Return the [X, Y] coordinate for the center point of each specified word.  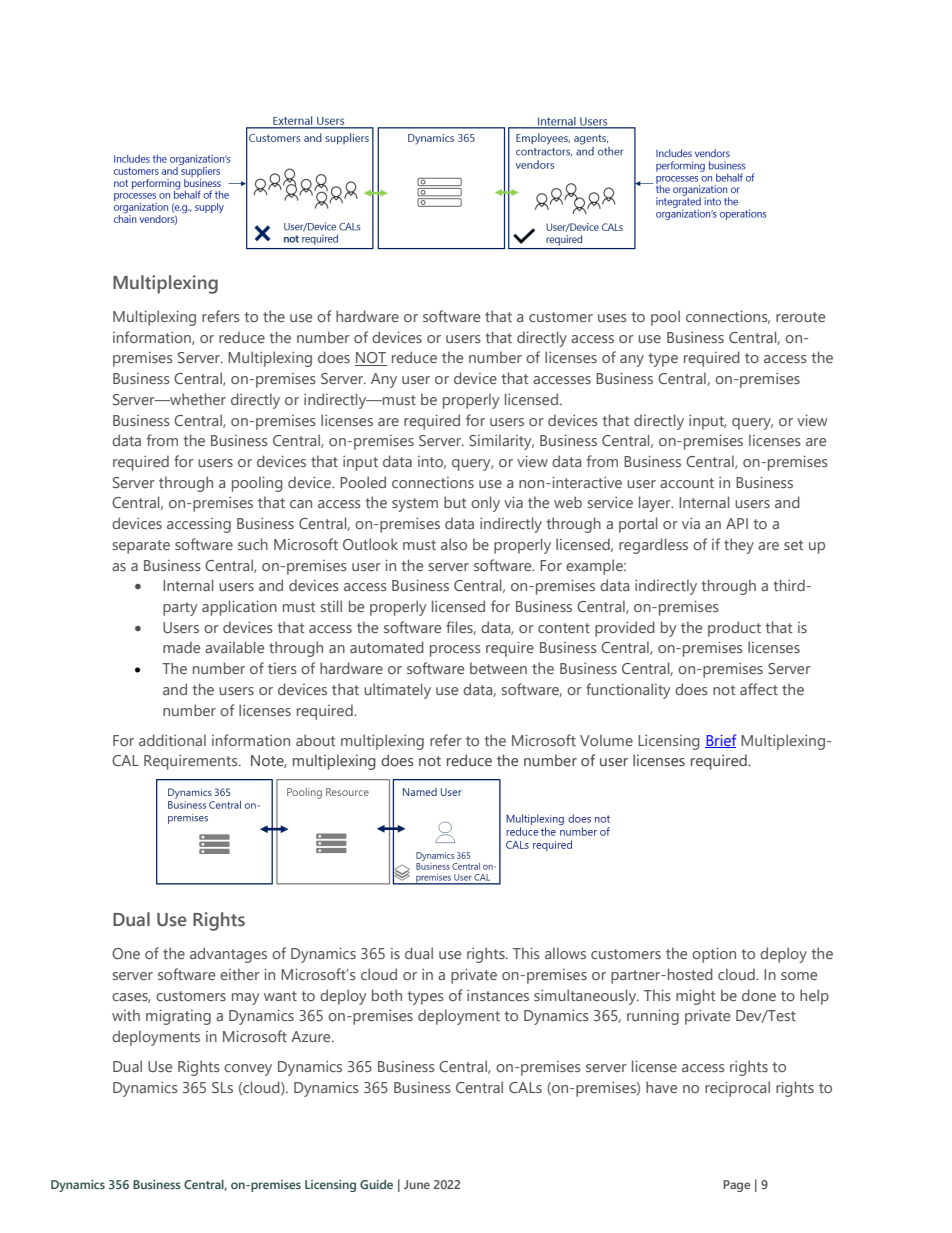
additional [172, 740]
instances [498, 995]
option [714, 955]
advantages [228, 955]
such [253, 544]
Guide [376, 1184]
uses [612, 318]
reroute [800, 317]
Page [737, 1186]
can [301, 504]
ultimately [397, 691]
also [454, 544]
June [417, 1184]
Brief [720, 741]
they [739, 546]
